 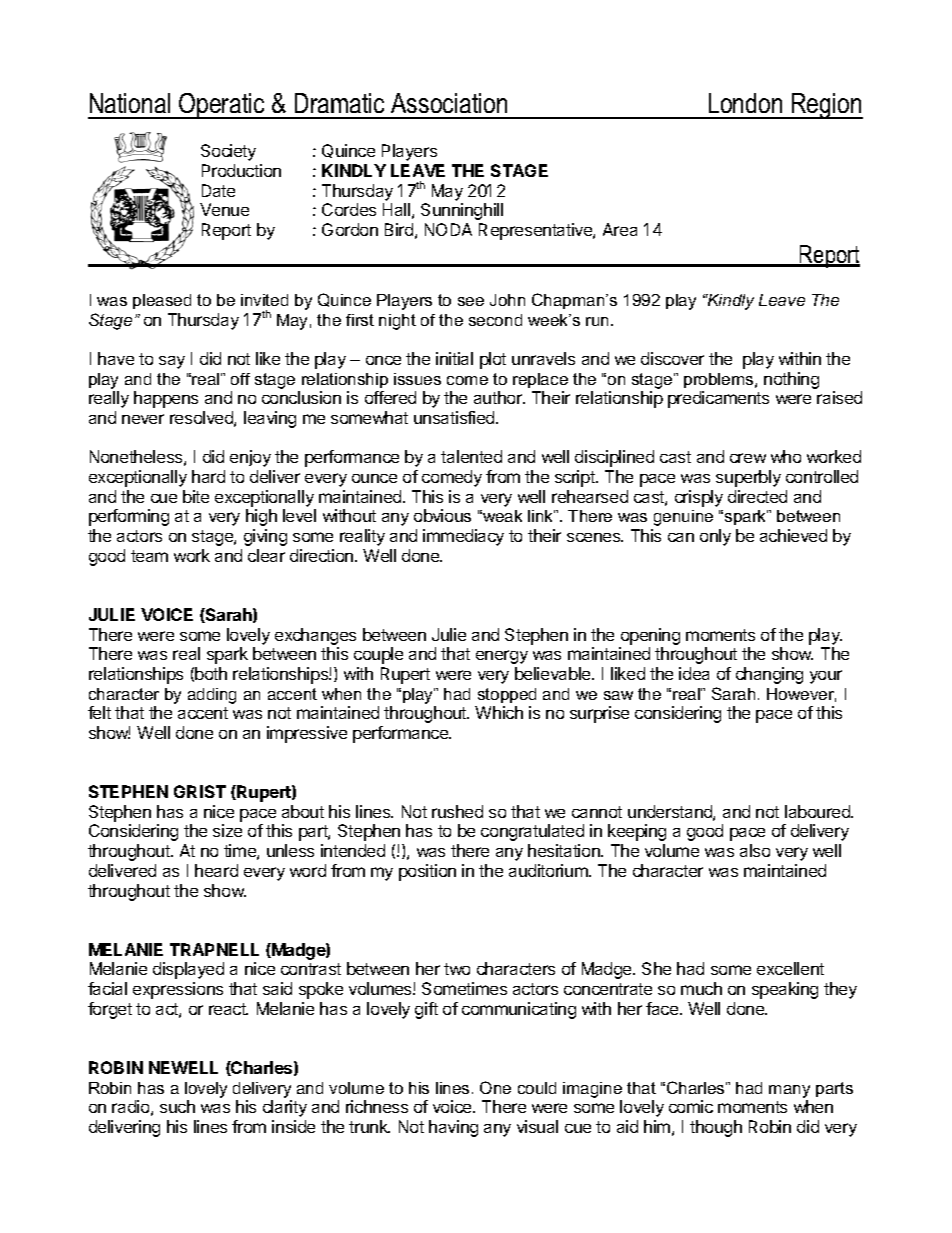 I want to click on changing, so click(x=769, y=675).
